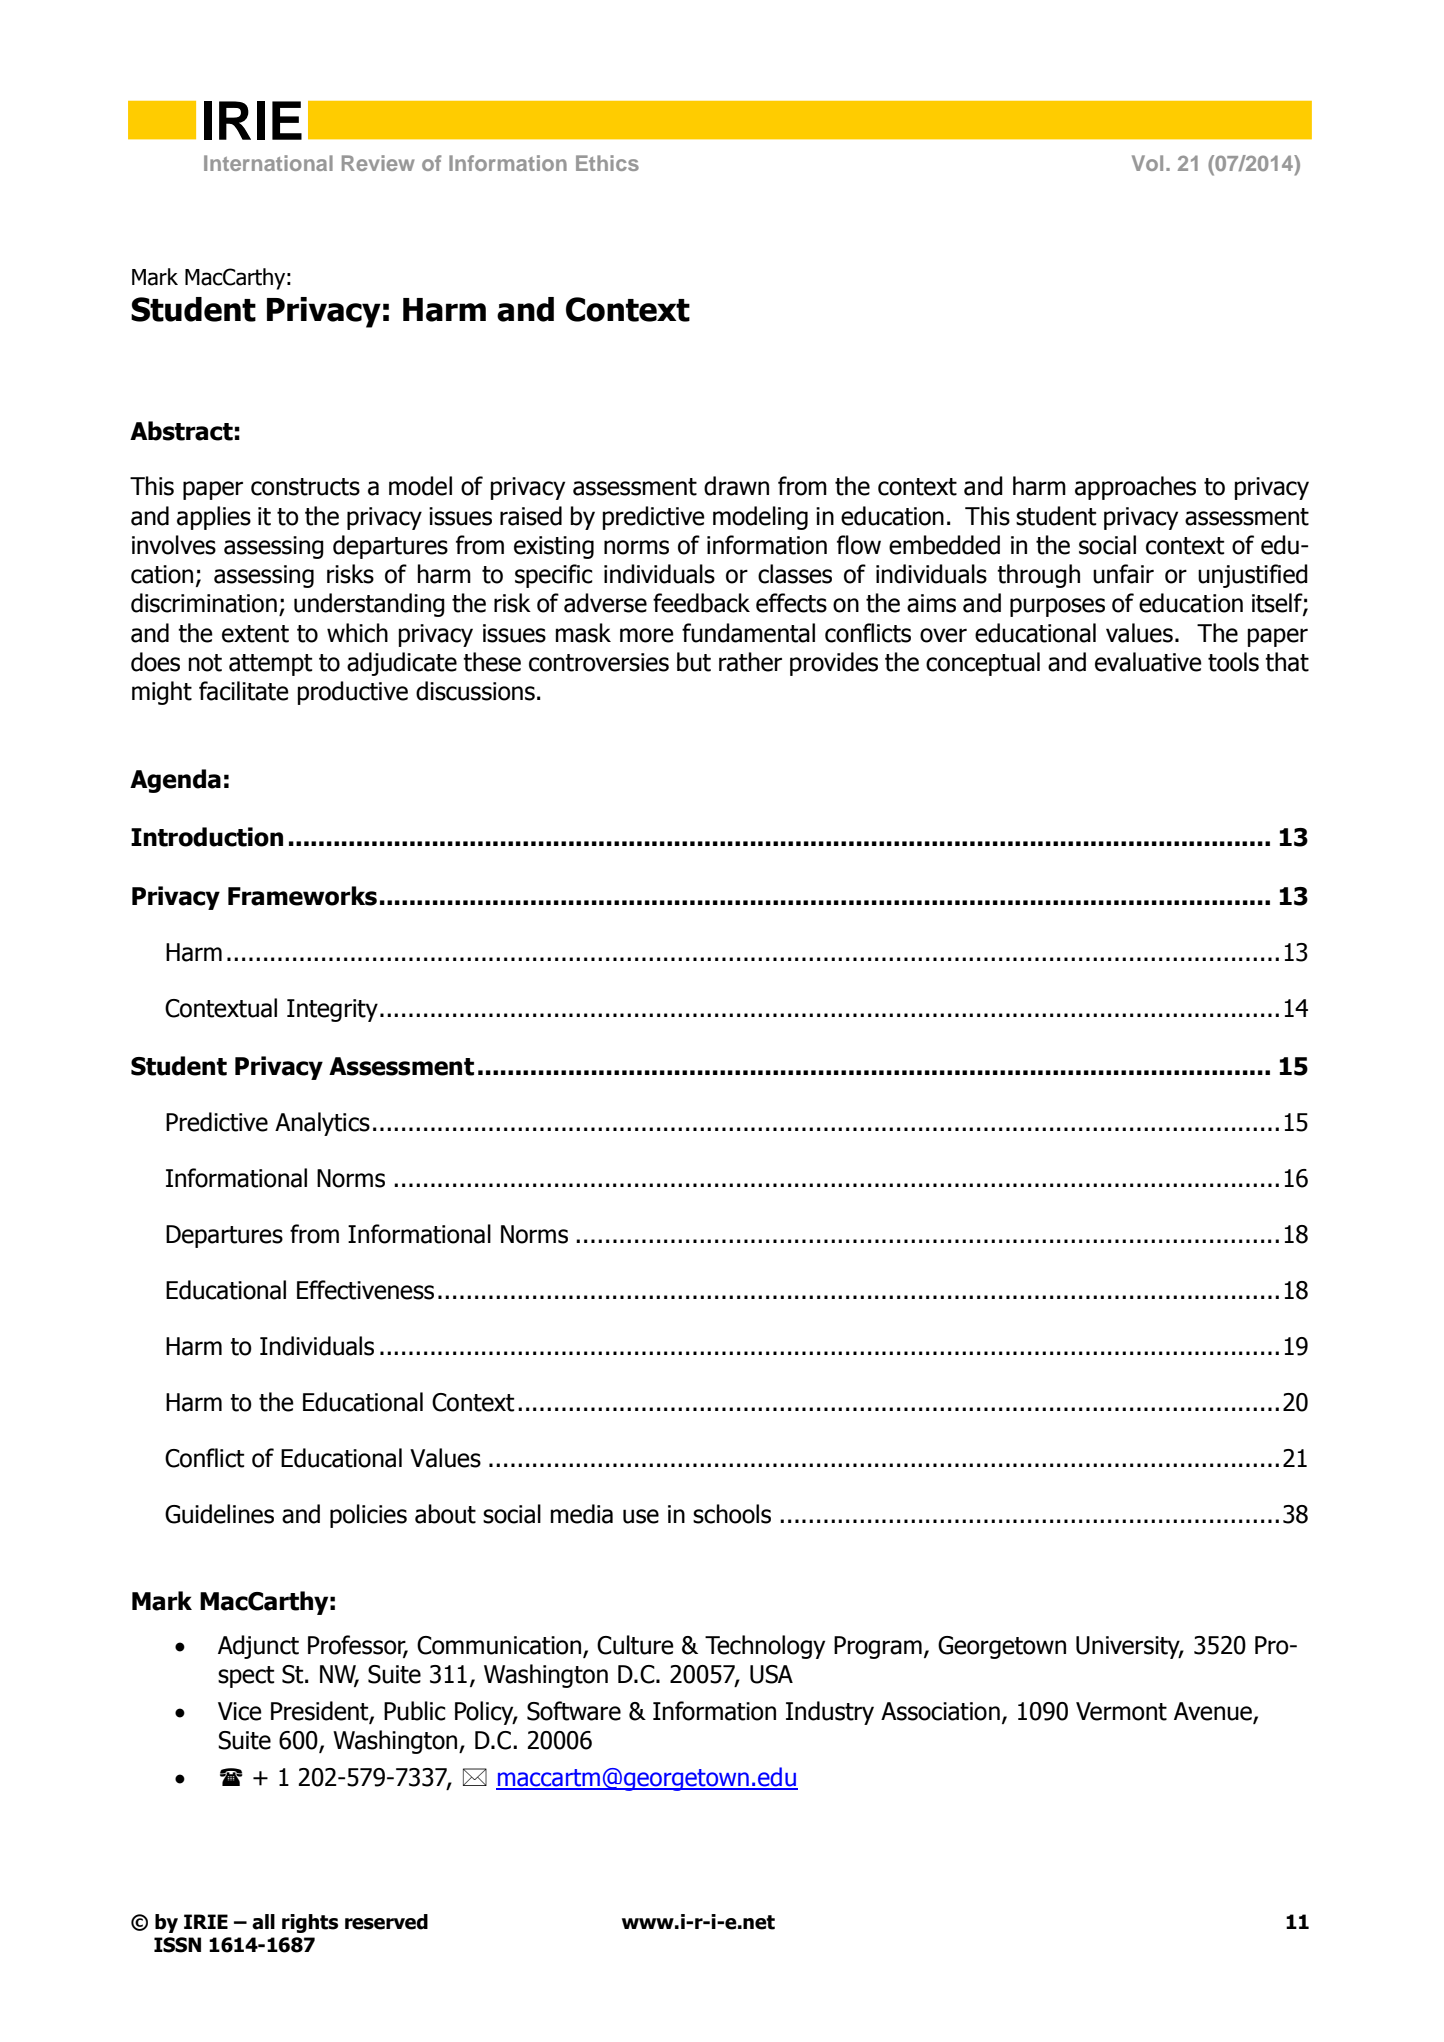 The image size is (1444, 2042). What do you see at coordinates (310, 1923) in the screenshot?
I see `rights` at bounding box center [310, 1923].
